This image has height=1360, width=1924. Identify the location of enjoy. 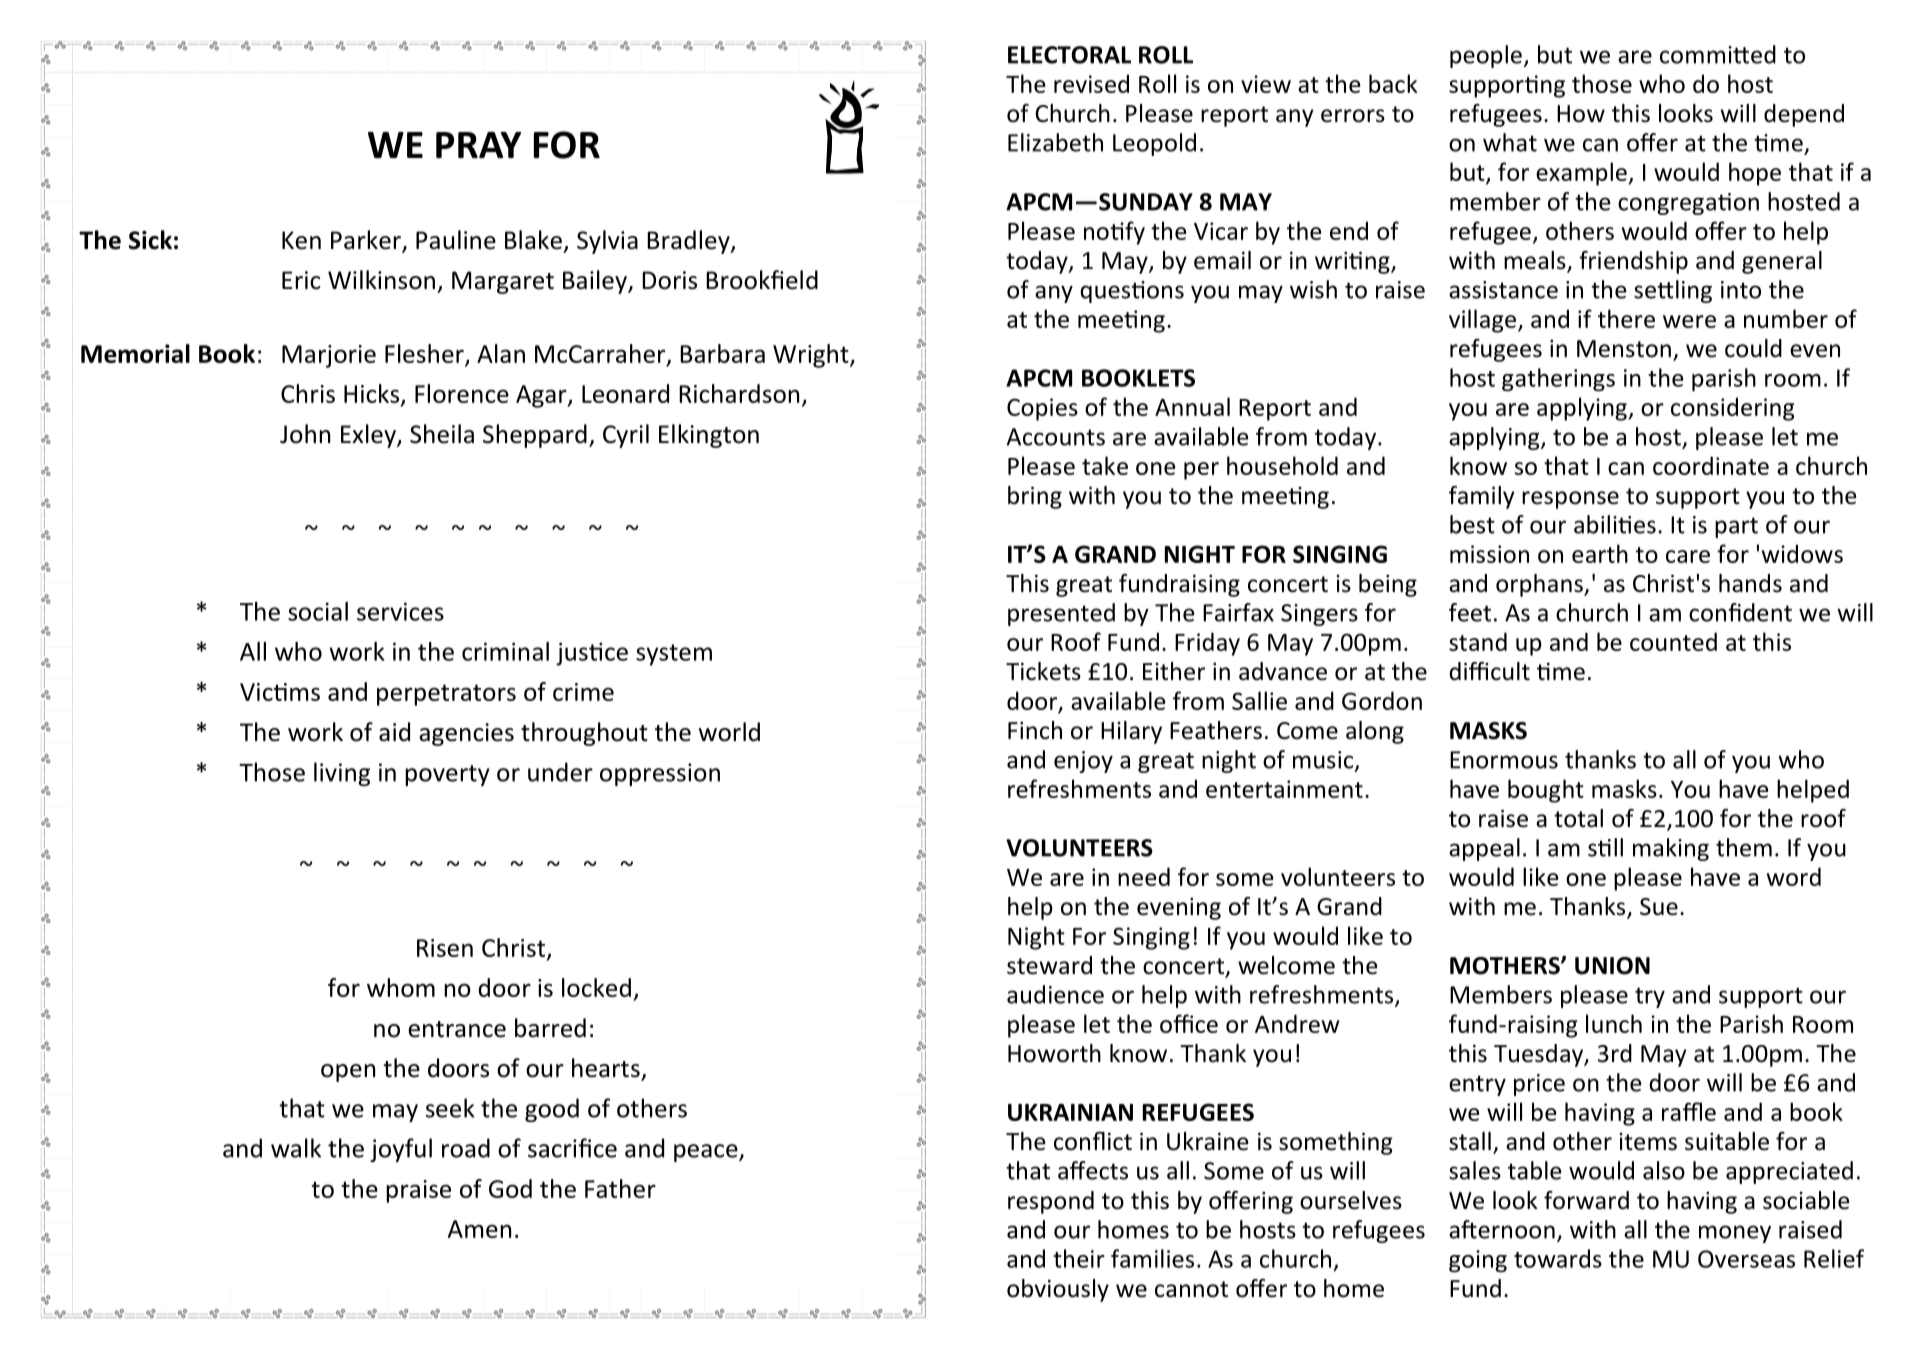
(1083, 762).
